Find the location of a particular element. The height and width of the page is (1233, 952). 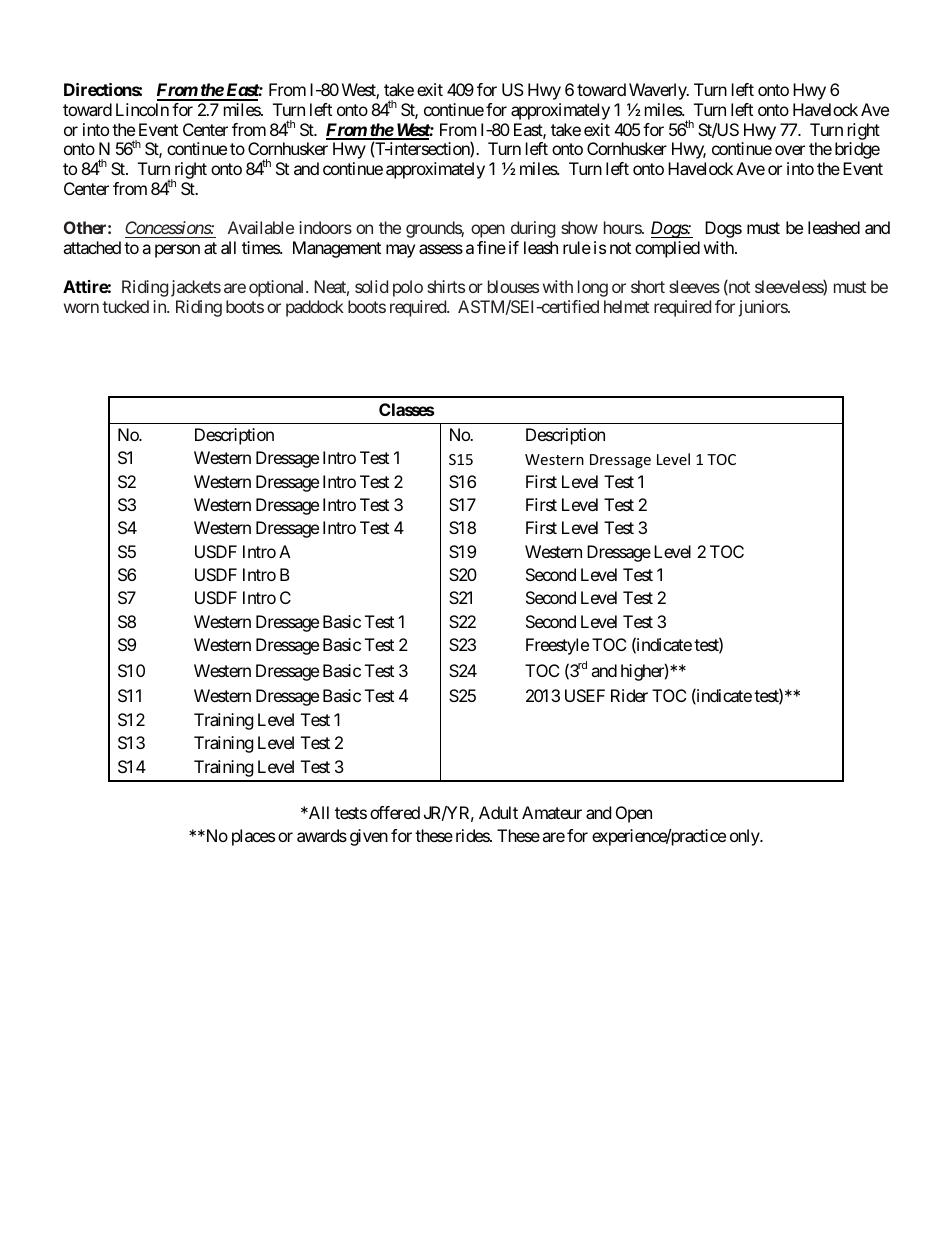

bridge is located at coordinates (857, 150).
